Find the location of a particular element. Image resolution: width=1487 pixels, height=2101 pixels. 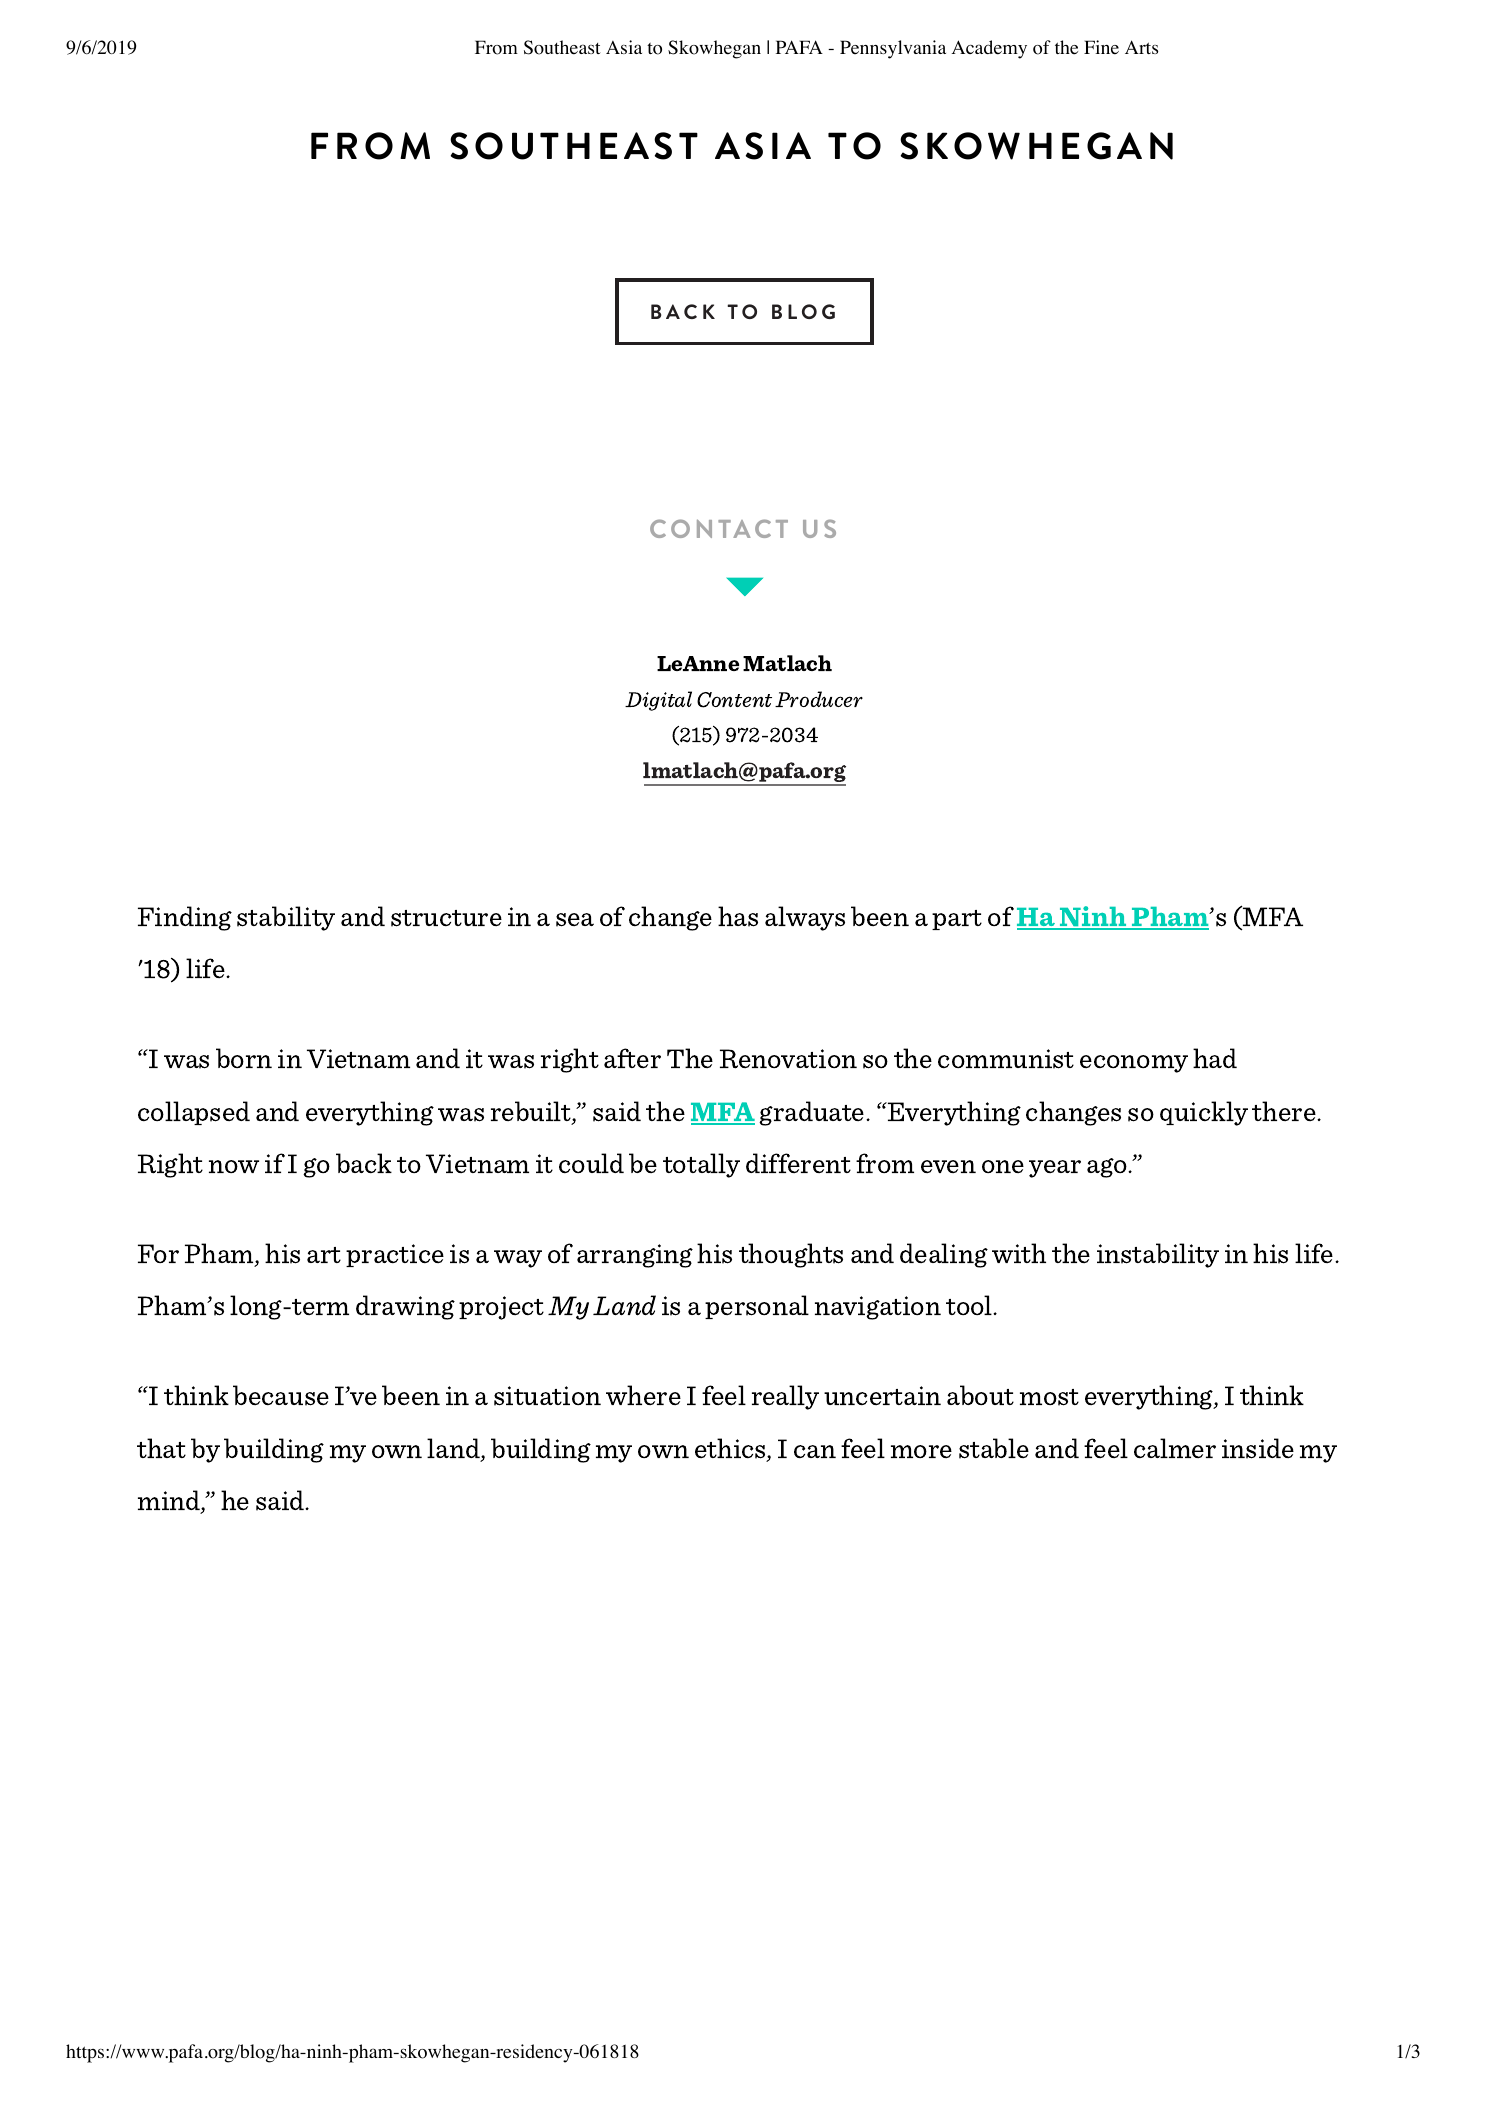

Academy is located at coordinates (989, 49).
